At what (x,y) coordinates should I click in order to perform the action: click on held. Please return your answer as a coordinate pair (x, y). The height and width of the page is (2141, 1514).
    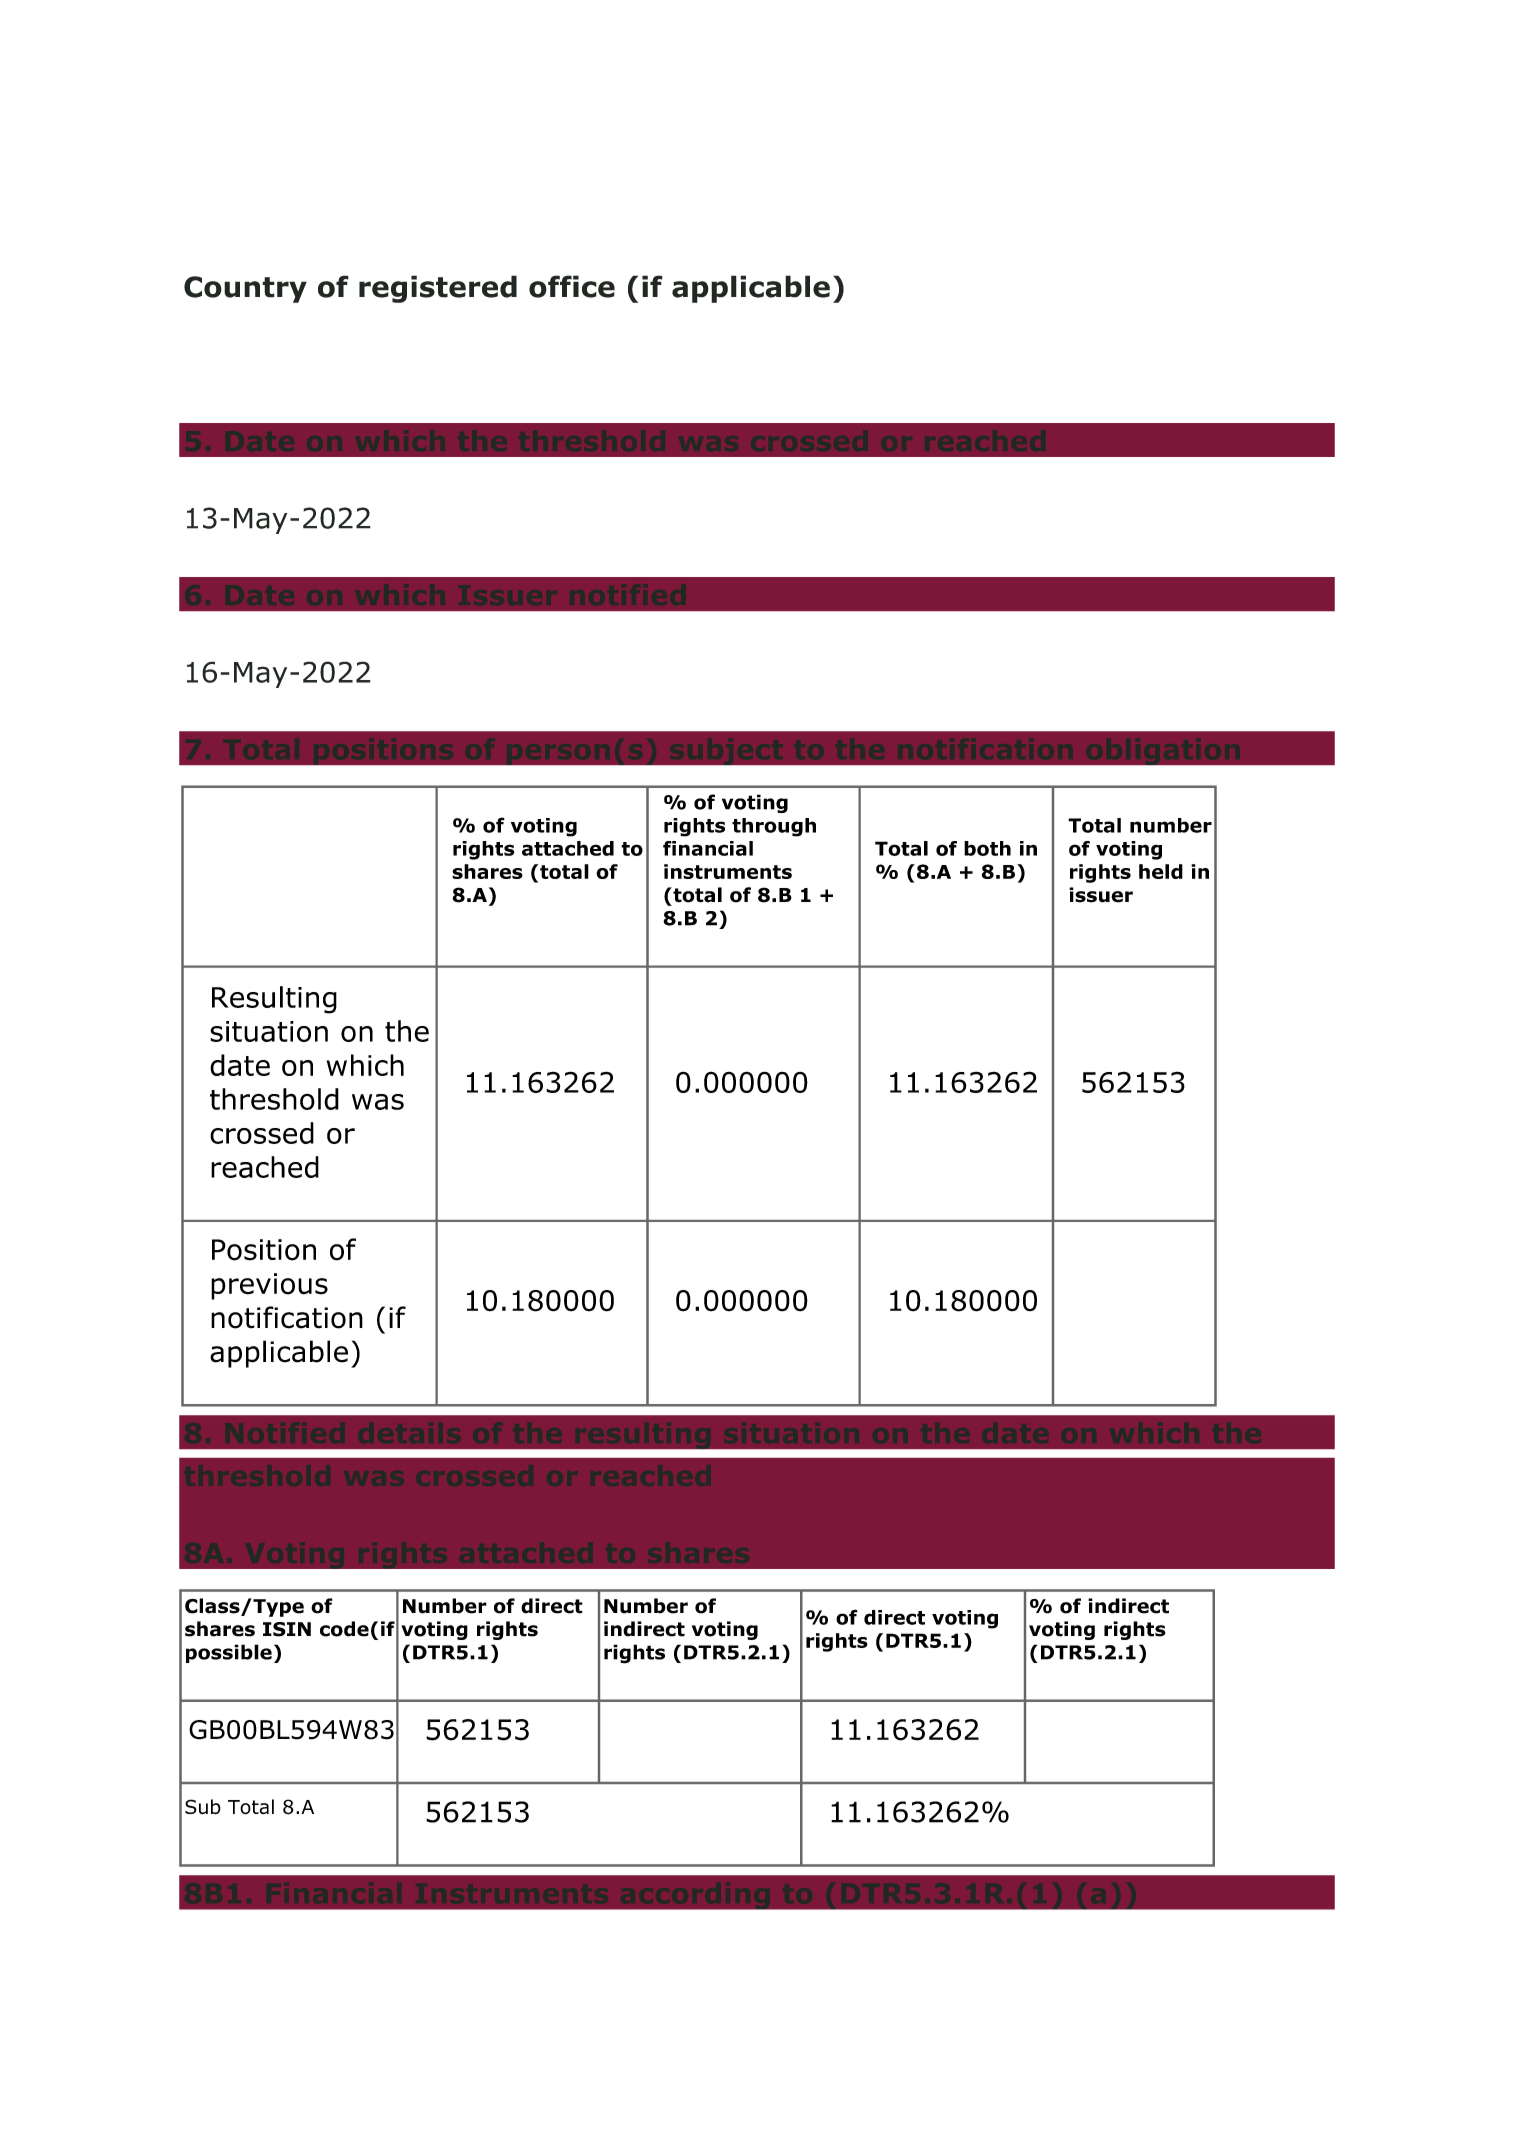
    Looking at the image, I should click on (1161, 871).
